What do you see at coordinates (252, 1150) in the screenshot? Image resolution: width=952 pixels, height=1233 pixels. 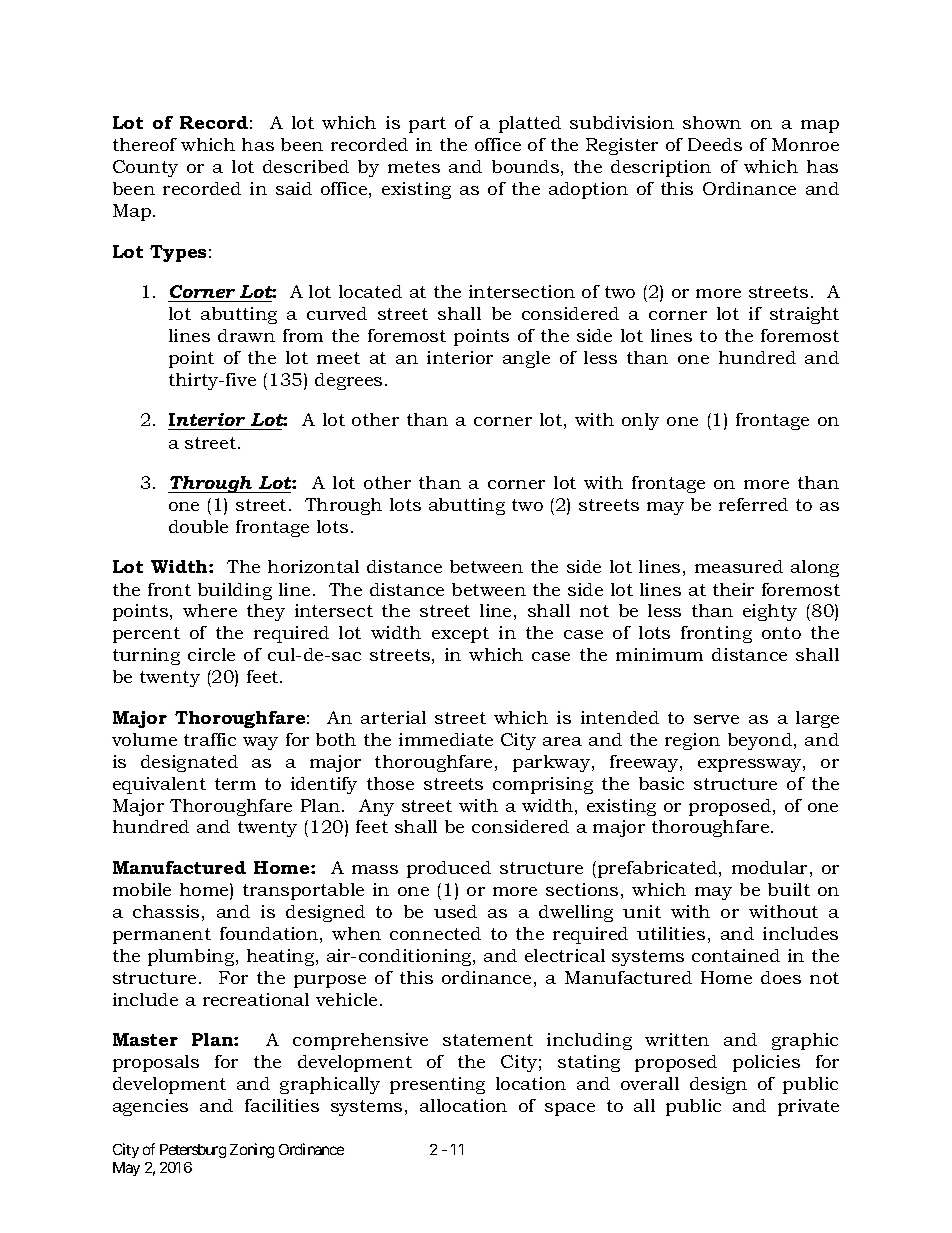 I see `Zoning` at bounding box center [252, 1150].
